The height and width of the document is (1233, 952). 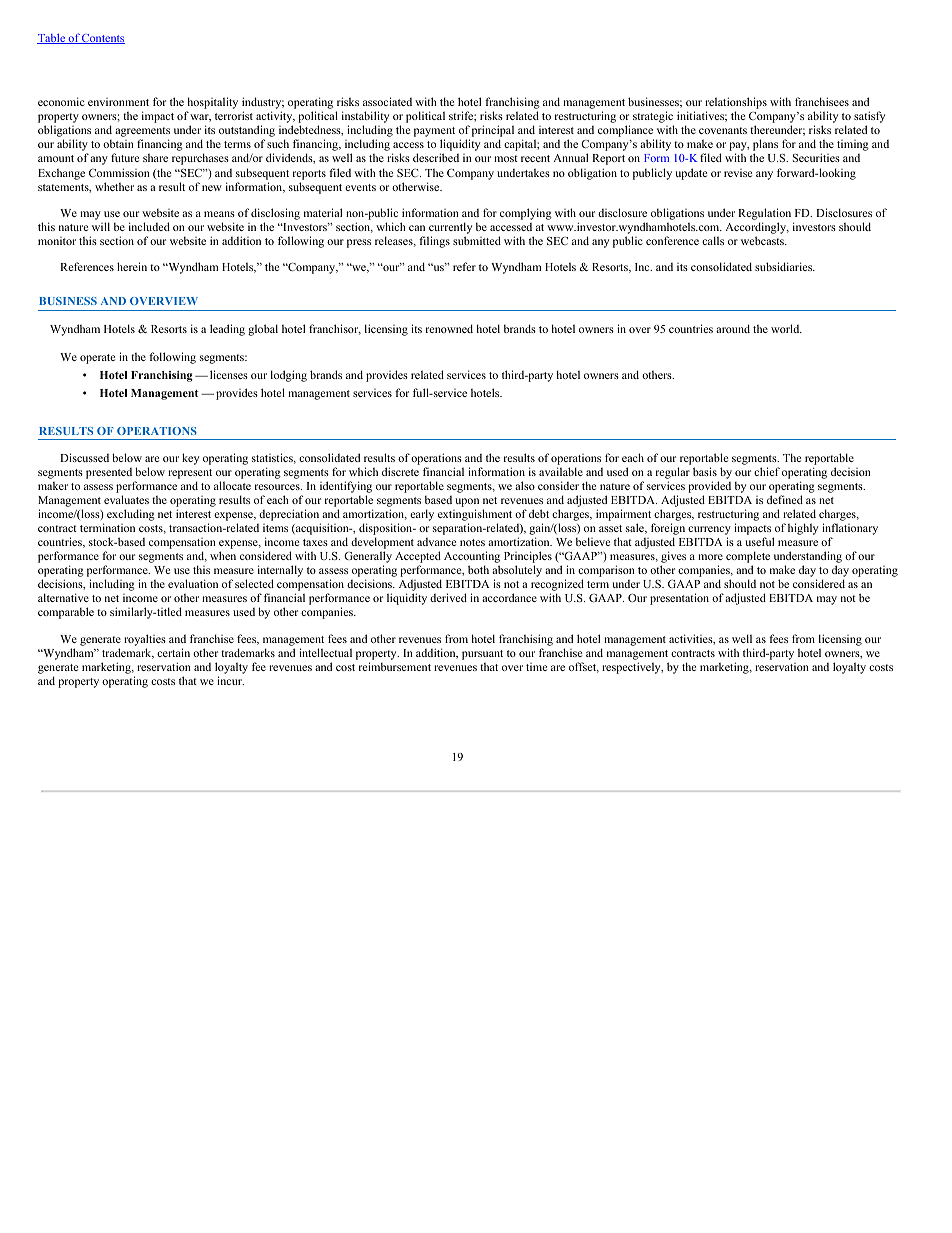 I want to click on world, so click(x=786, y=328).
